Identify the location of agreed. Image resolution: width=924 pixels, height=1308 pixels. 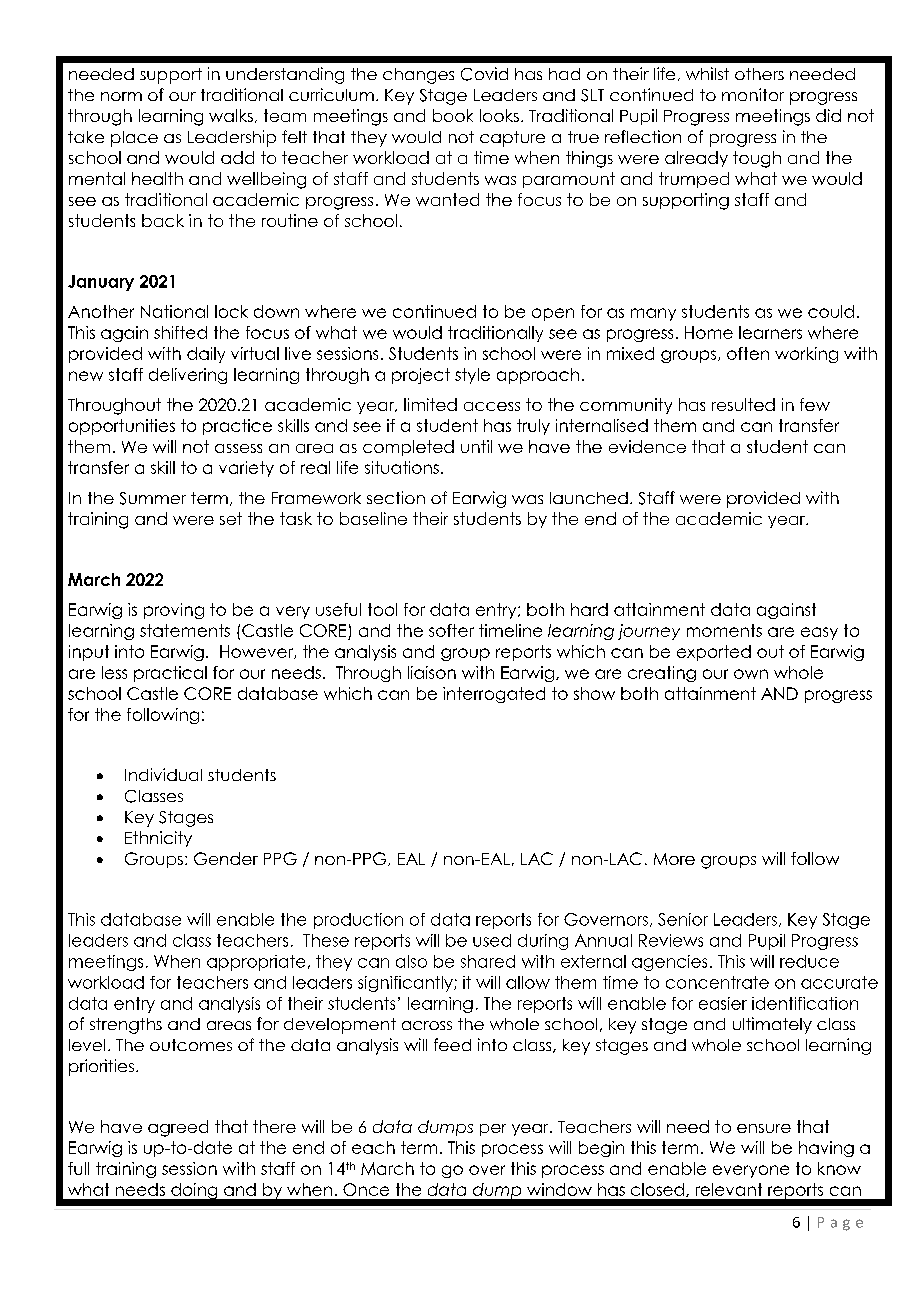
(178, 1128).
